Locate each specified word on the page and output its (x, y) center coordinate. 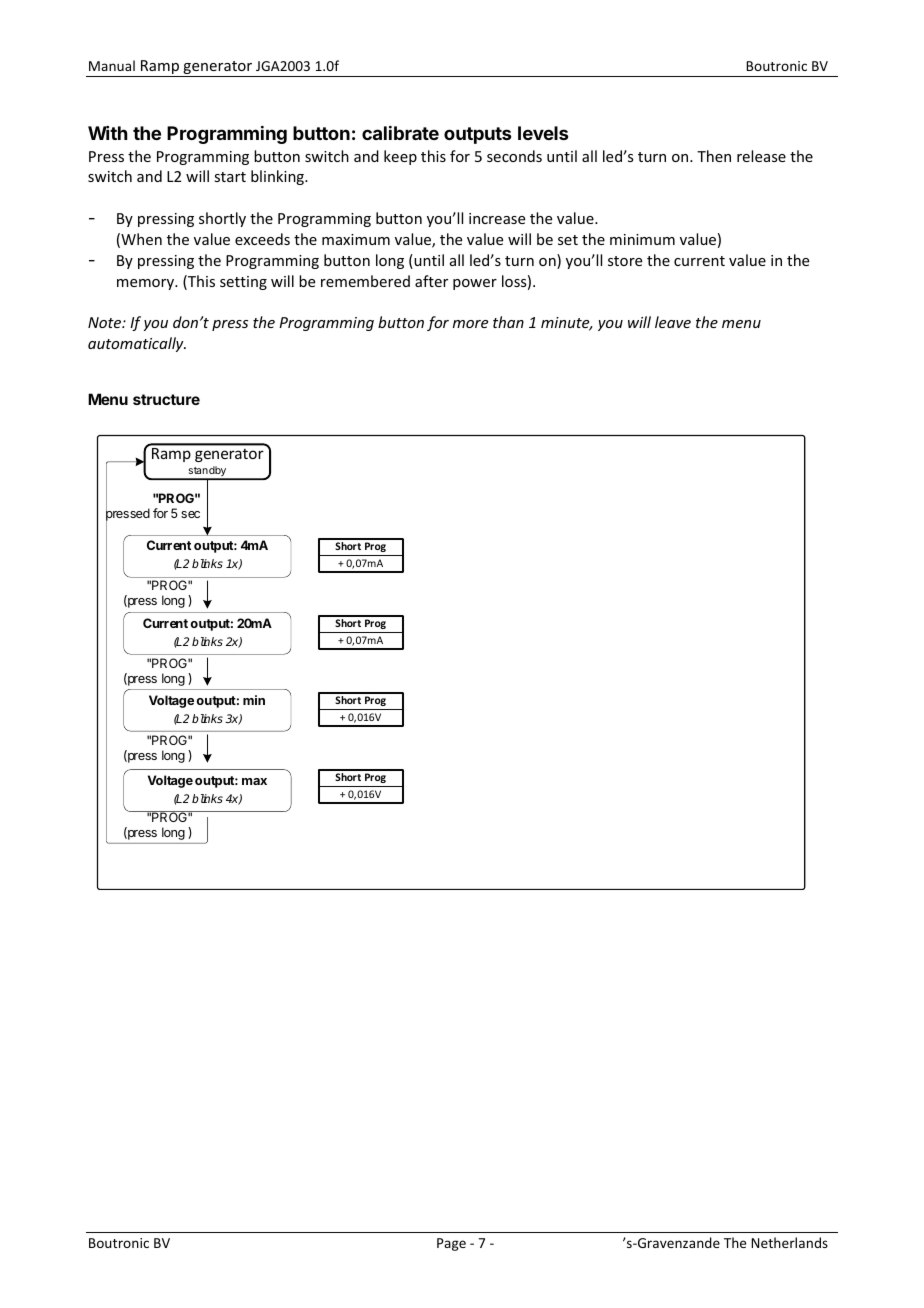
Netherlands (789, 1242)
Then (714, 156)
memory (147, 284)
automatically (137, 344)
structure (166, 399)
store (625, 261)
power (475, 284)
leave (673, 322)
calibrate (400, 133)
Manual (112, 65)
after (431, 281)
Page (451, 1244)
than (508, 322)
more (470, 324)
